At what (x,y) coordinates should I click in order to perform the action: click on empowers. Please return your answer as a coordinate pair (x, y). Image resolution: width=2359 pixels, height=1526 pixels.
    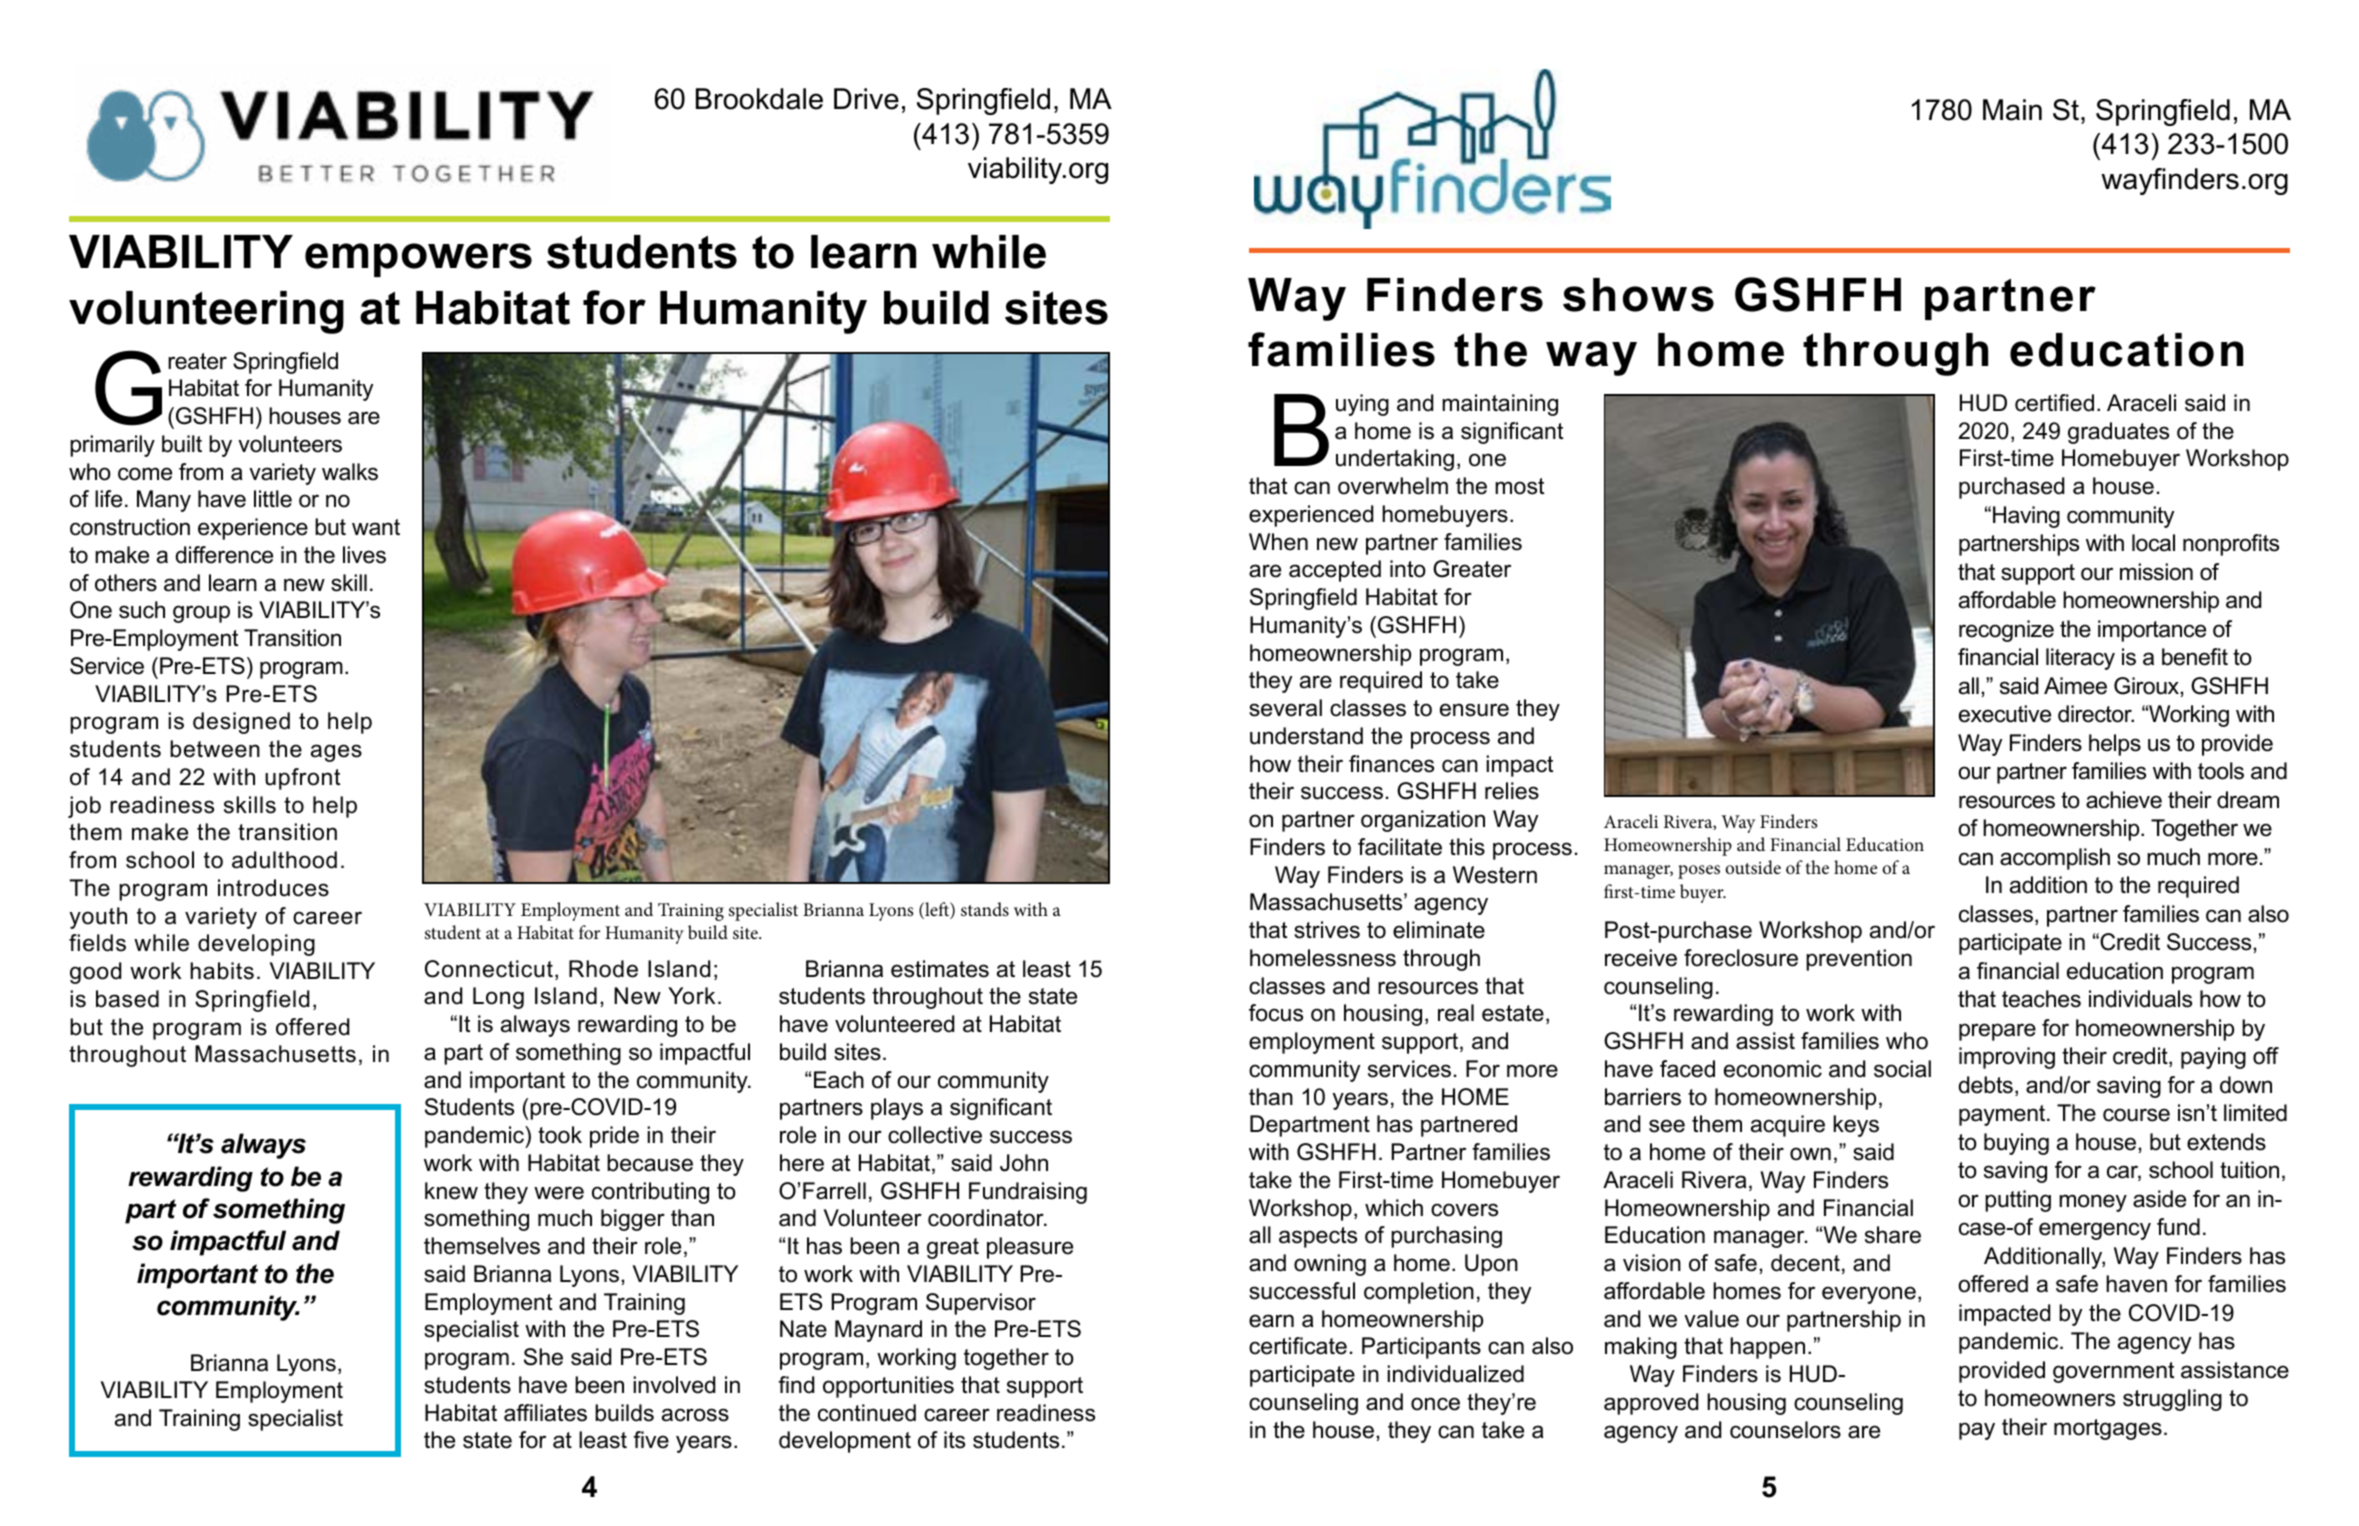
    Looking at the image, I should click on (418, 260).
